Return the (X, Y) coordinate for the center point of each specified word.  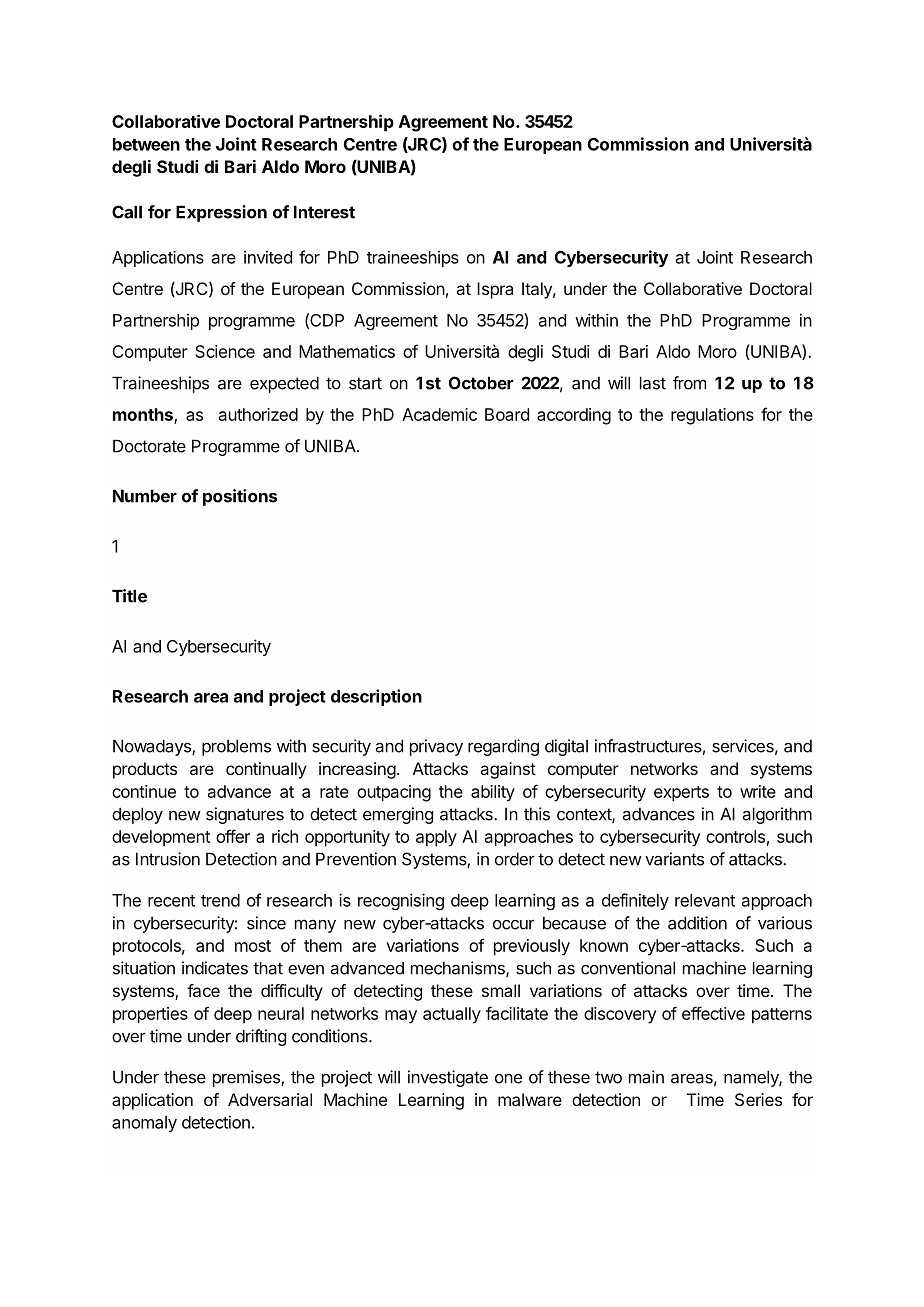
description (376, 697)
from (689, 383)
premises (247, 1078)
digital (566, 747)
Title (129, 596)
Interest (324, 212)
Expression (221, 213)
